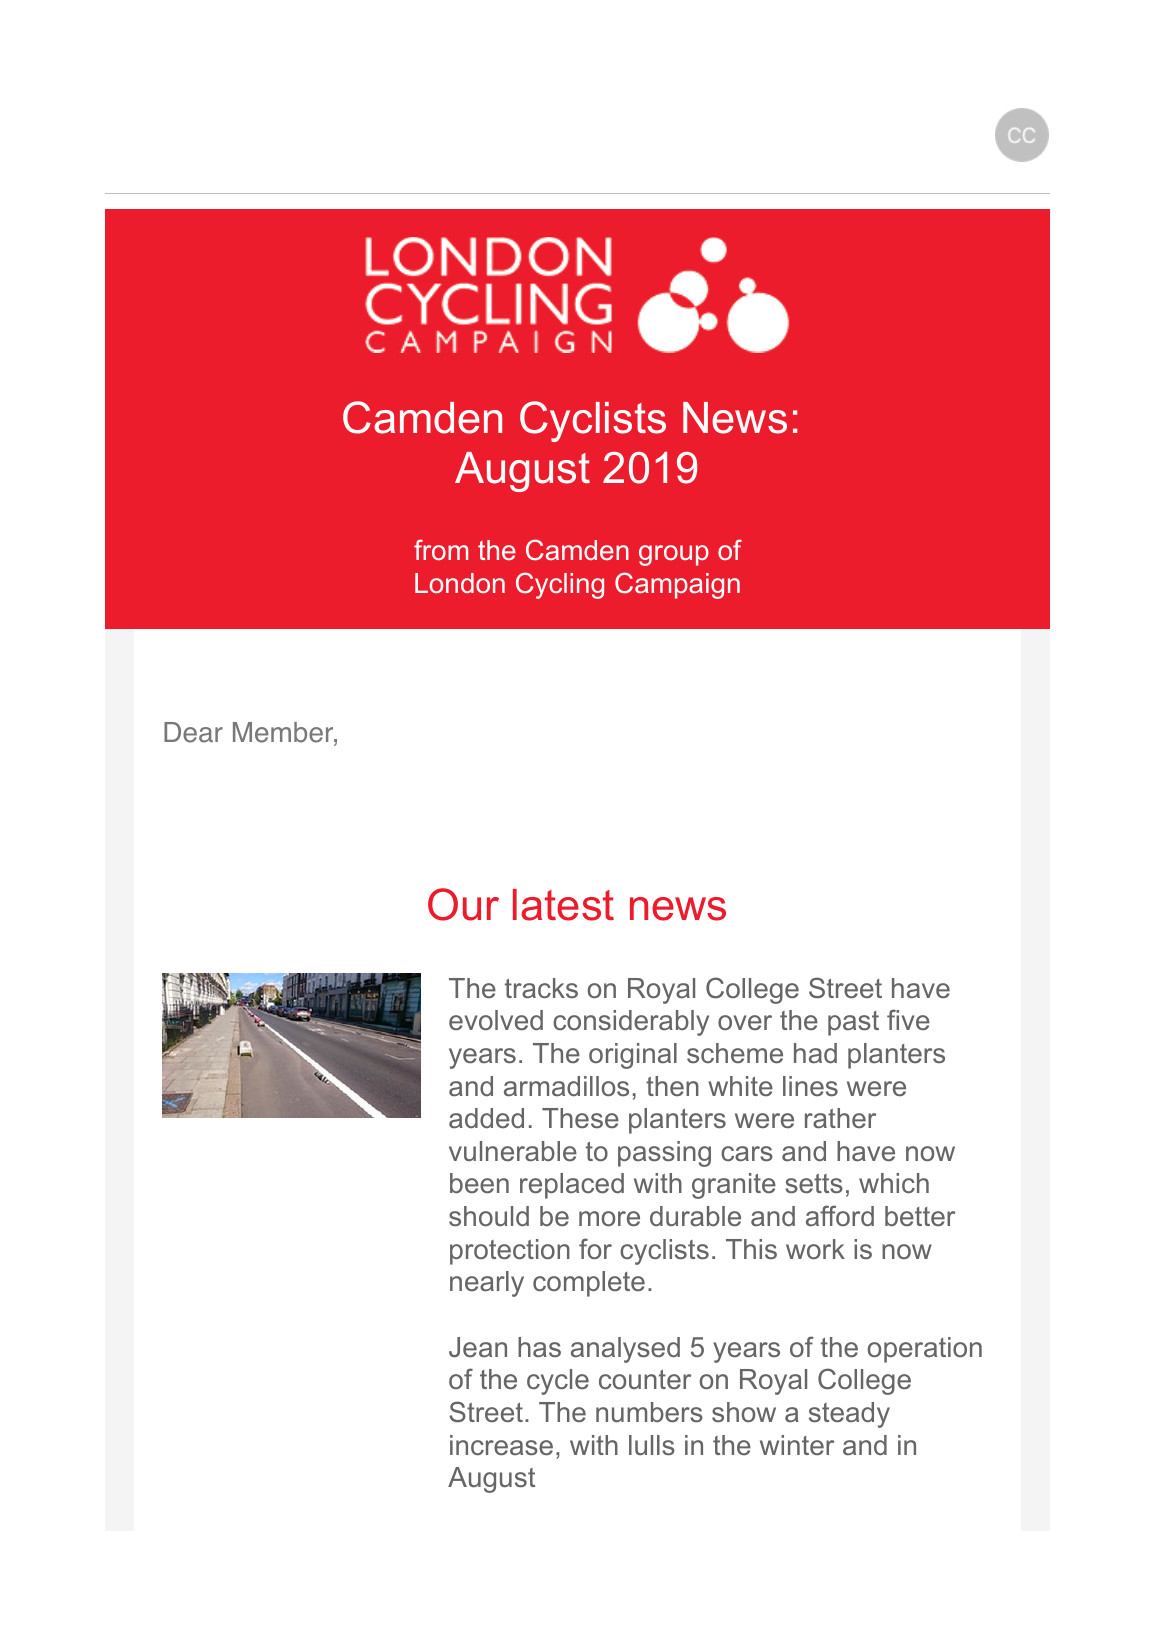 The image size is (1155, 1635). I want to click on been, so click(479, 1183).
